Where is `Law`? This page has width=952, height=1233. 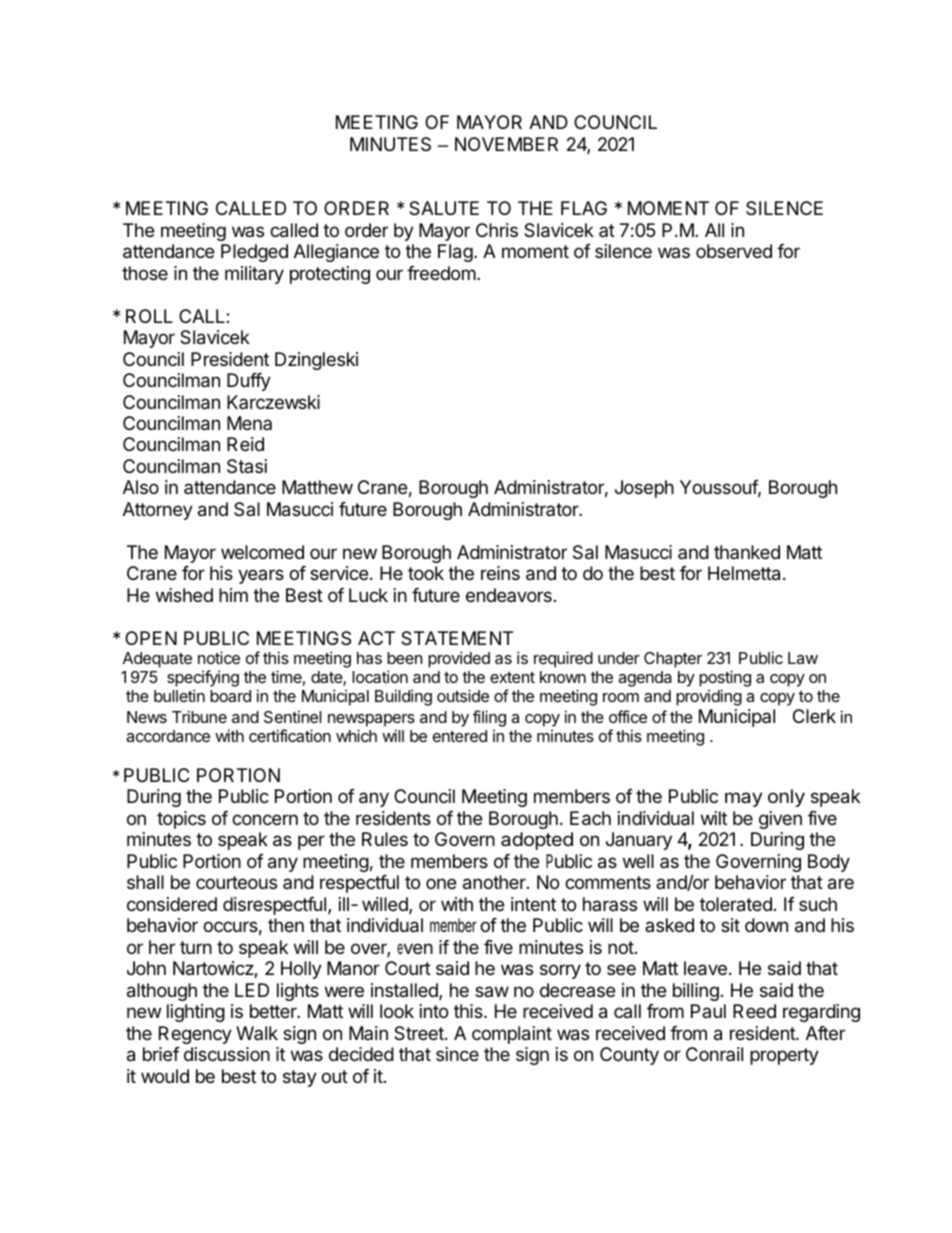
Law is located at coordinates (803, 658).
